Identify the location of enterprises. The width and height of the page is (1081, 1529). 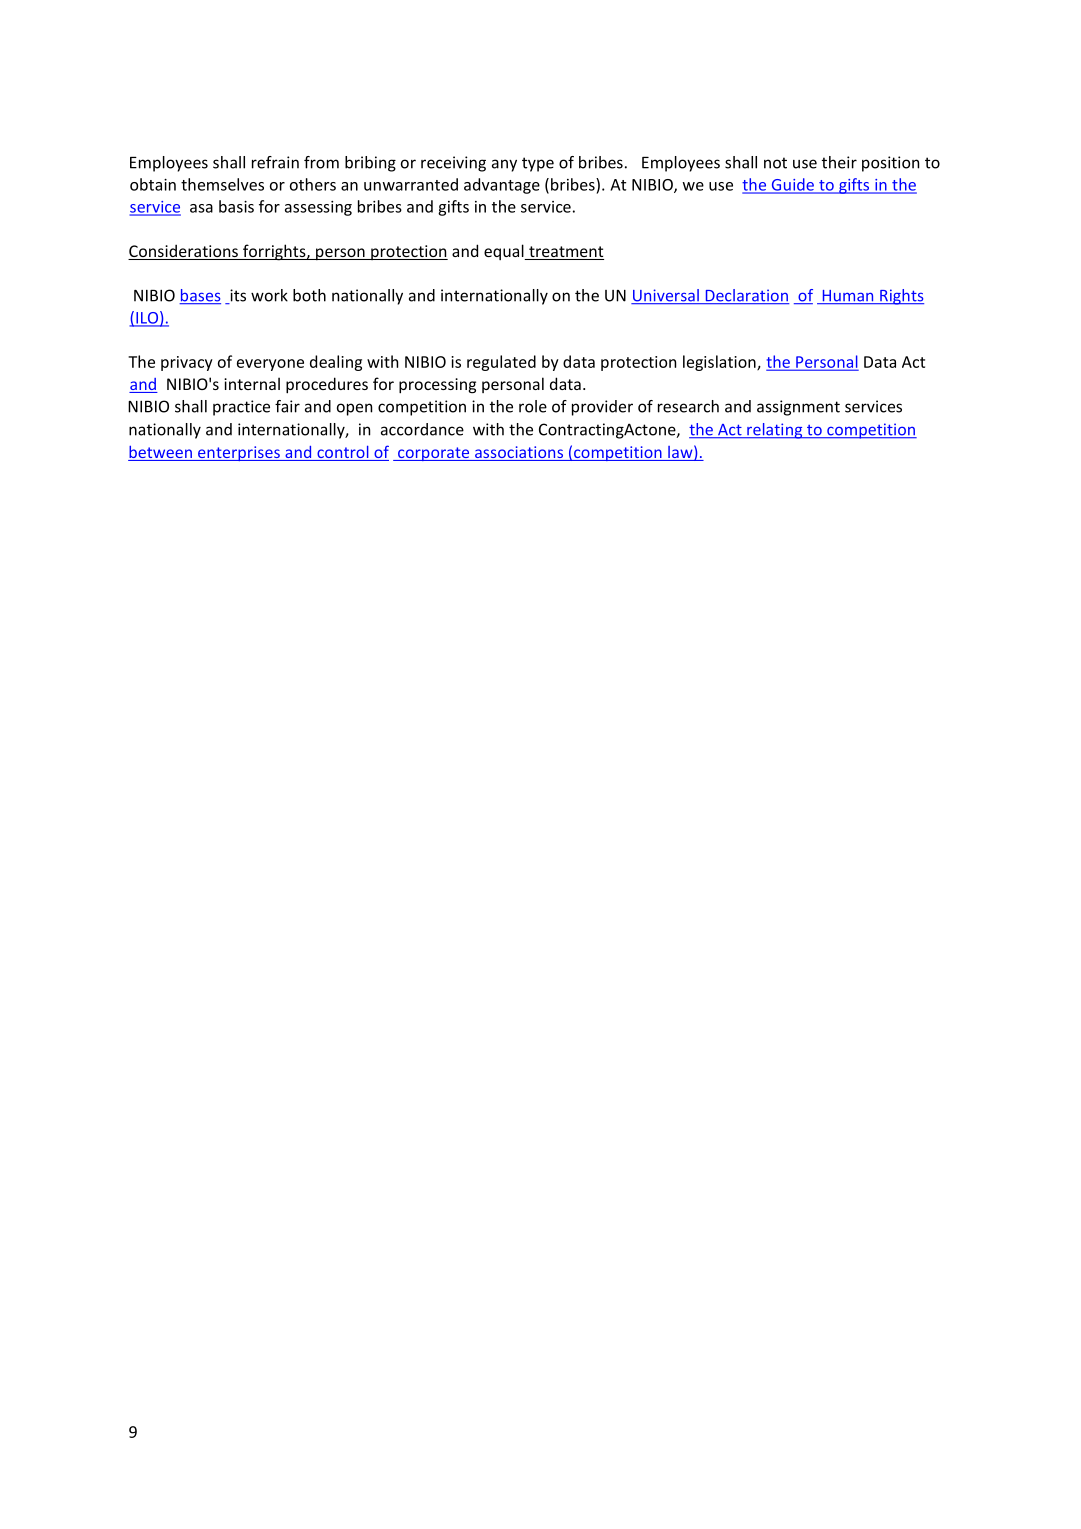
(239, 453).
